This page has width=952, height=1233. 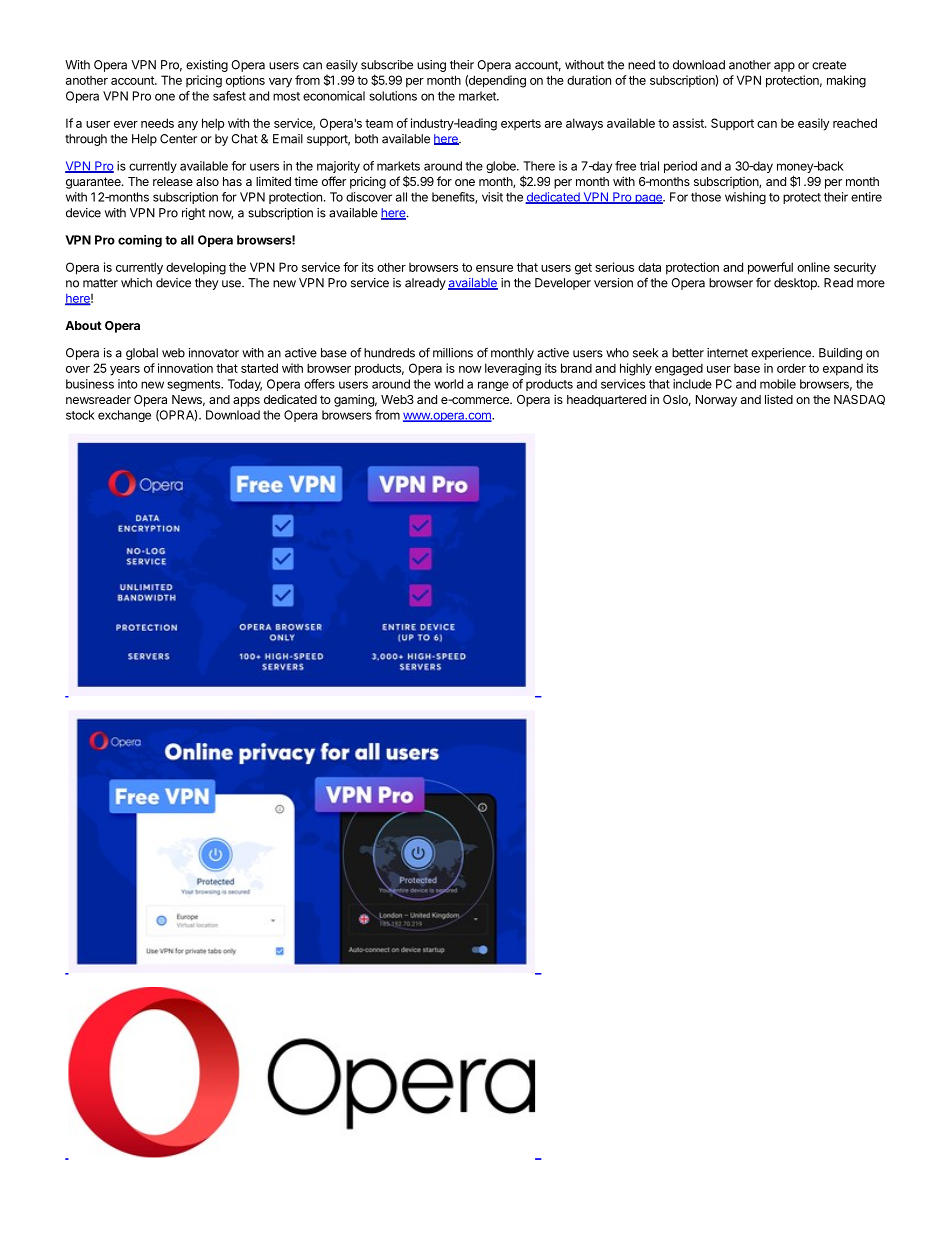 I want to click on range, so click(x=493, y=386).
